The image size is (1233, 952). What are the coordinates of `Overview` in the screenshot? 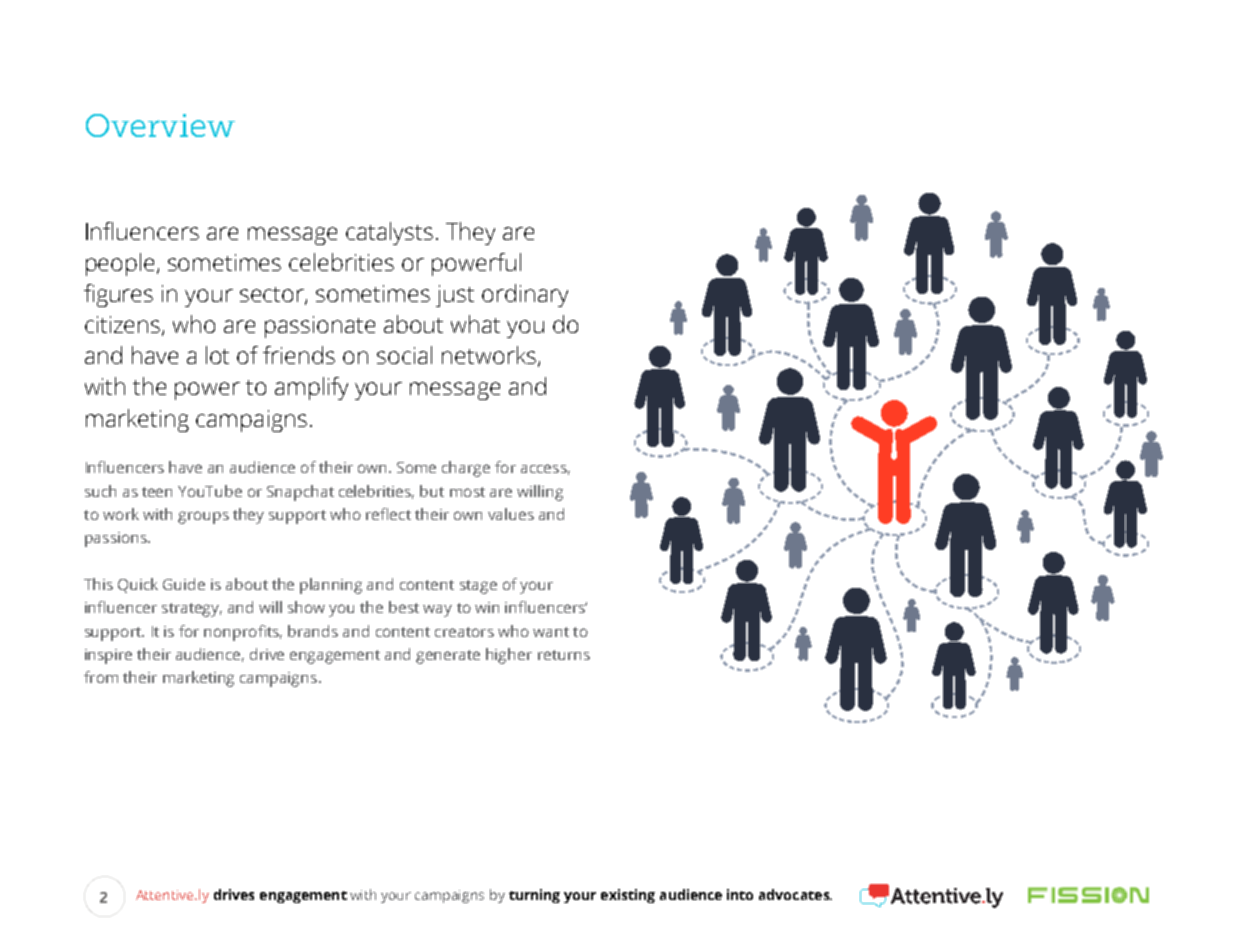 It's located at (160, 125).
